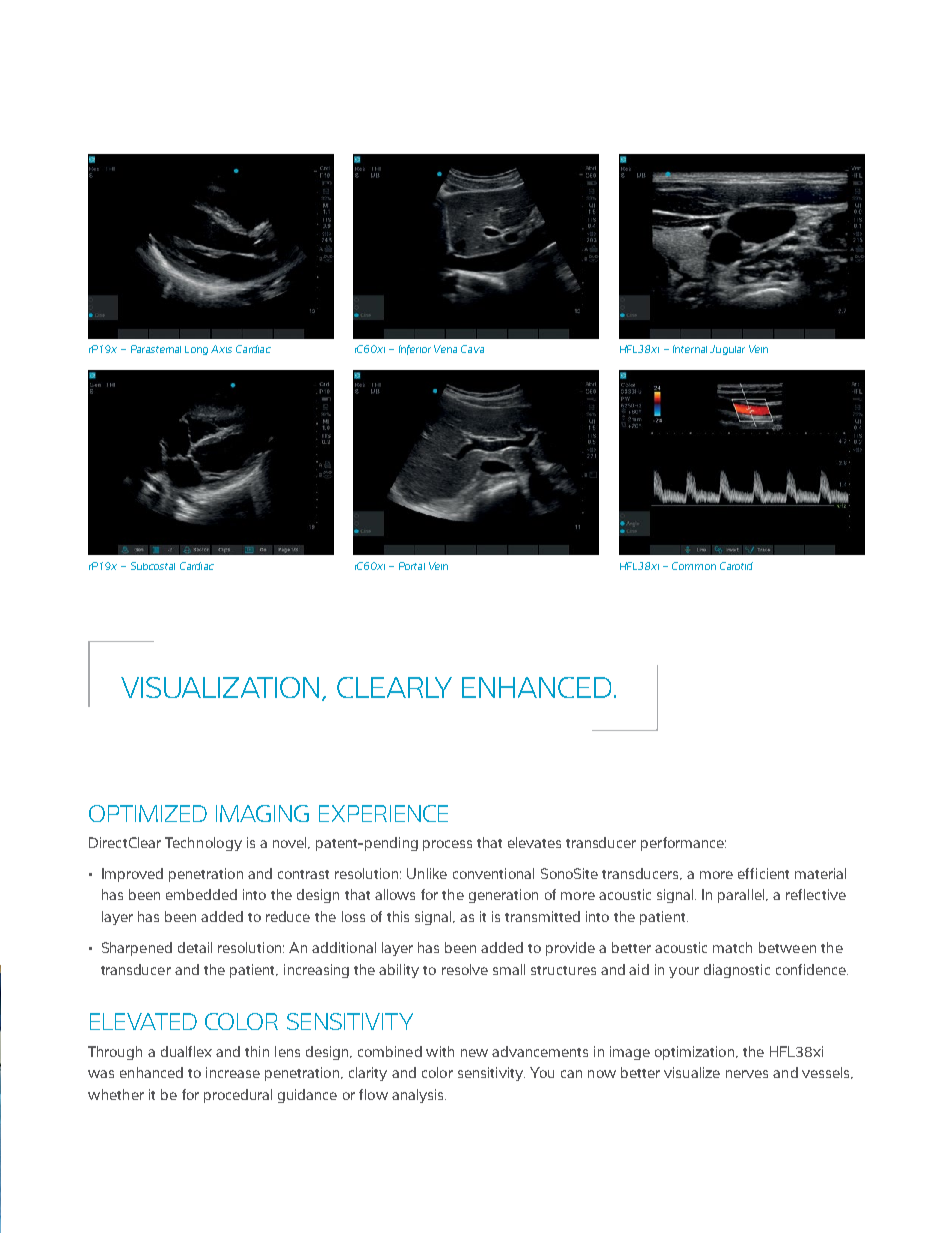 This image has height=1233, width=952. Describe the element at coordinates (472, 349) in the image. I see `Cava` at that location.
